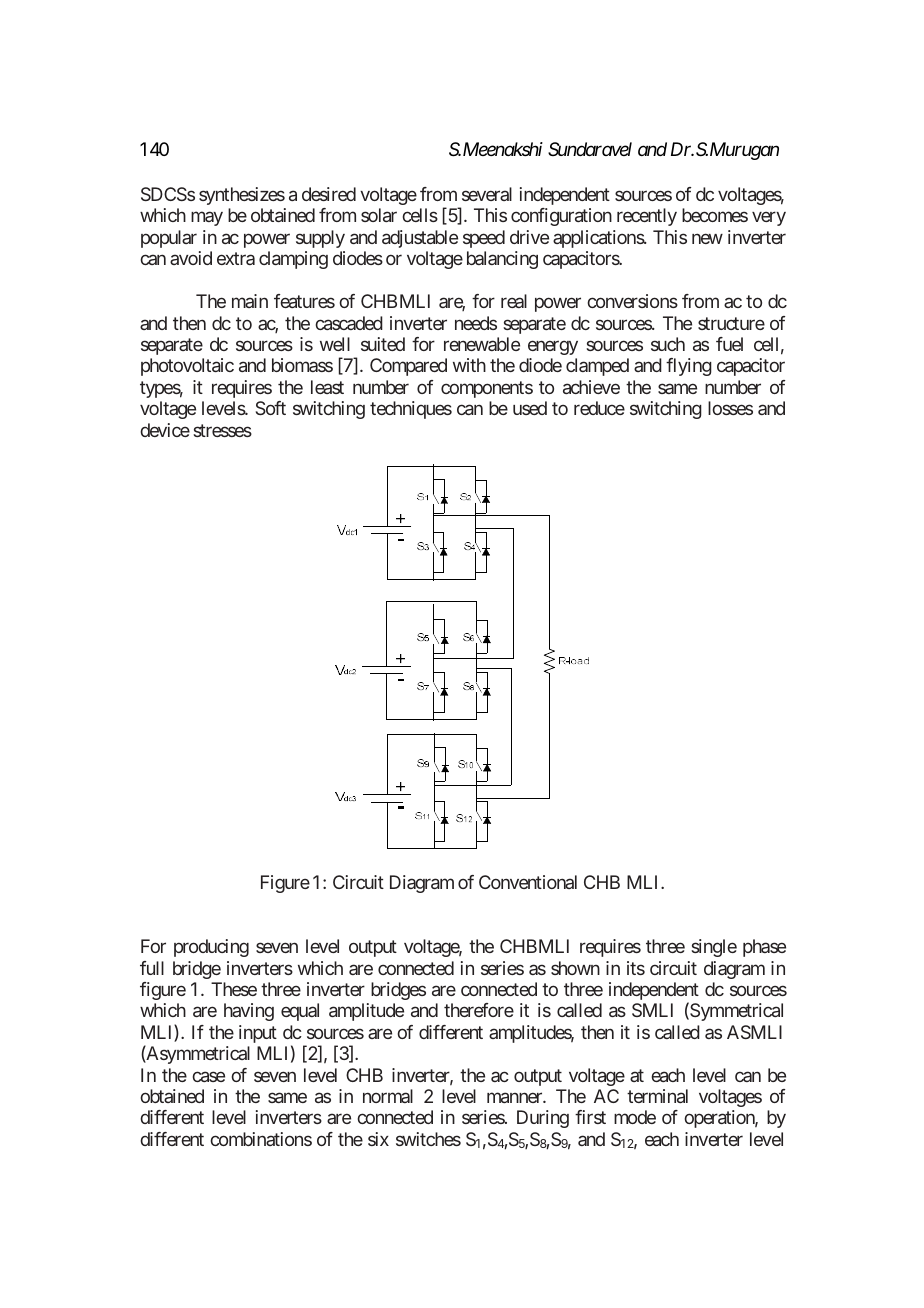 The width and height of the document is (924, 1308). What do you see at coordinates (575, 968) in the document?
I see `shown` at bounding box center [575, 968].
